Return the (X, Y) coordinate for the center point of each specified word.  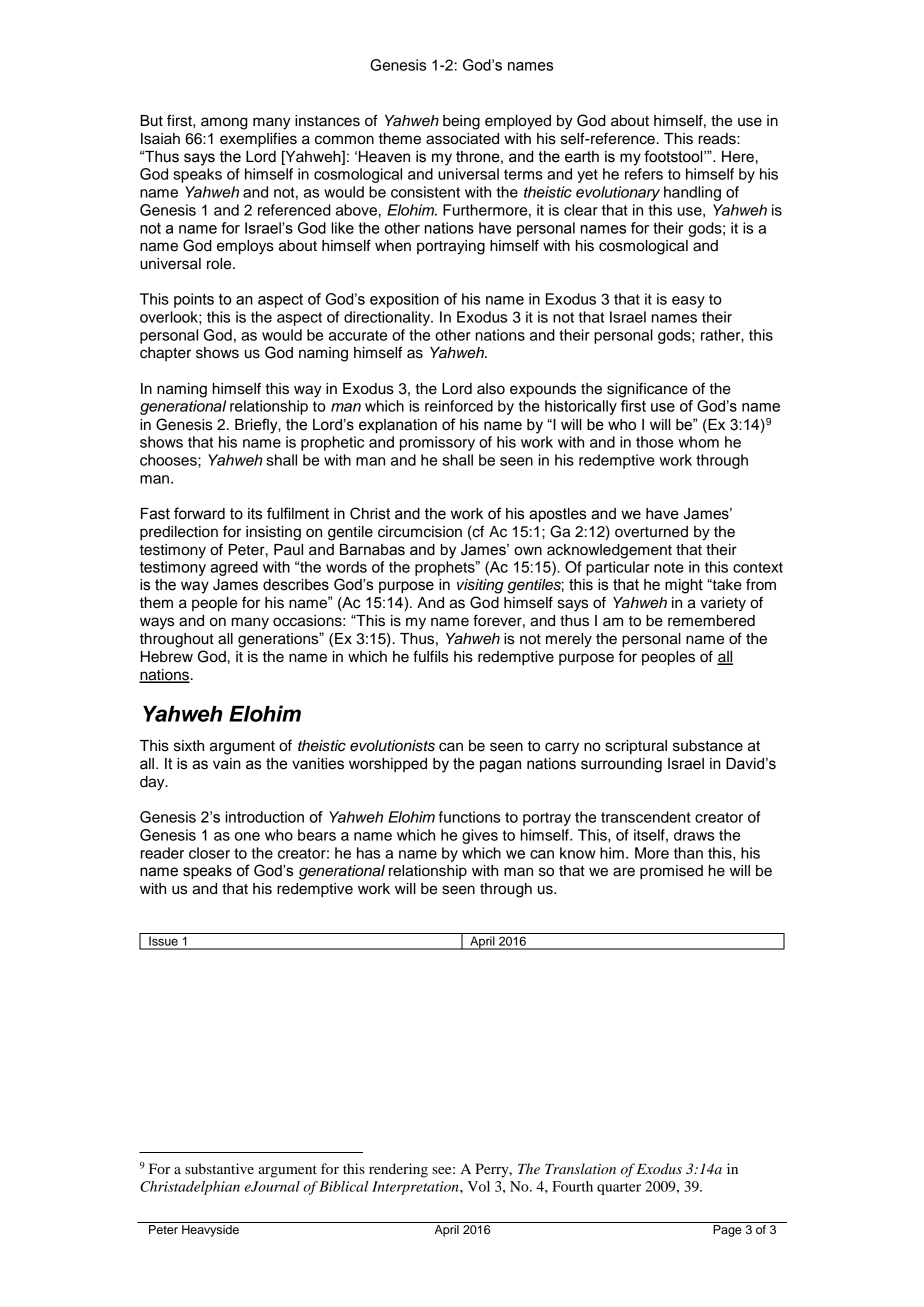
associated (462, 139)
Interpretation (416, 1188)
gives (480, 836)
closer (209, 853)
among (224, 123)
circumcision (420, 532)
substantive (219, 1168)
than (688, 853)
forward (199, 513)
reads (718, 139)
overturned (651, 532)
